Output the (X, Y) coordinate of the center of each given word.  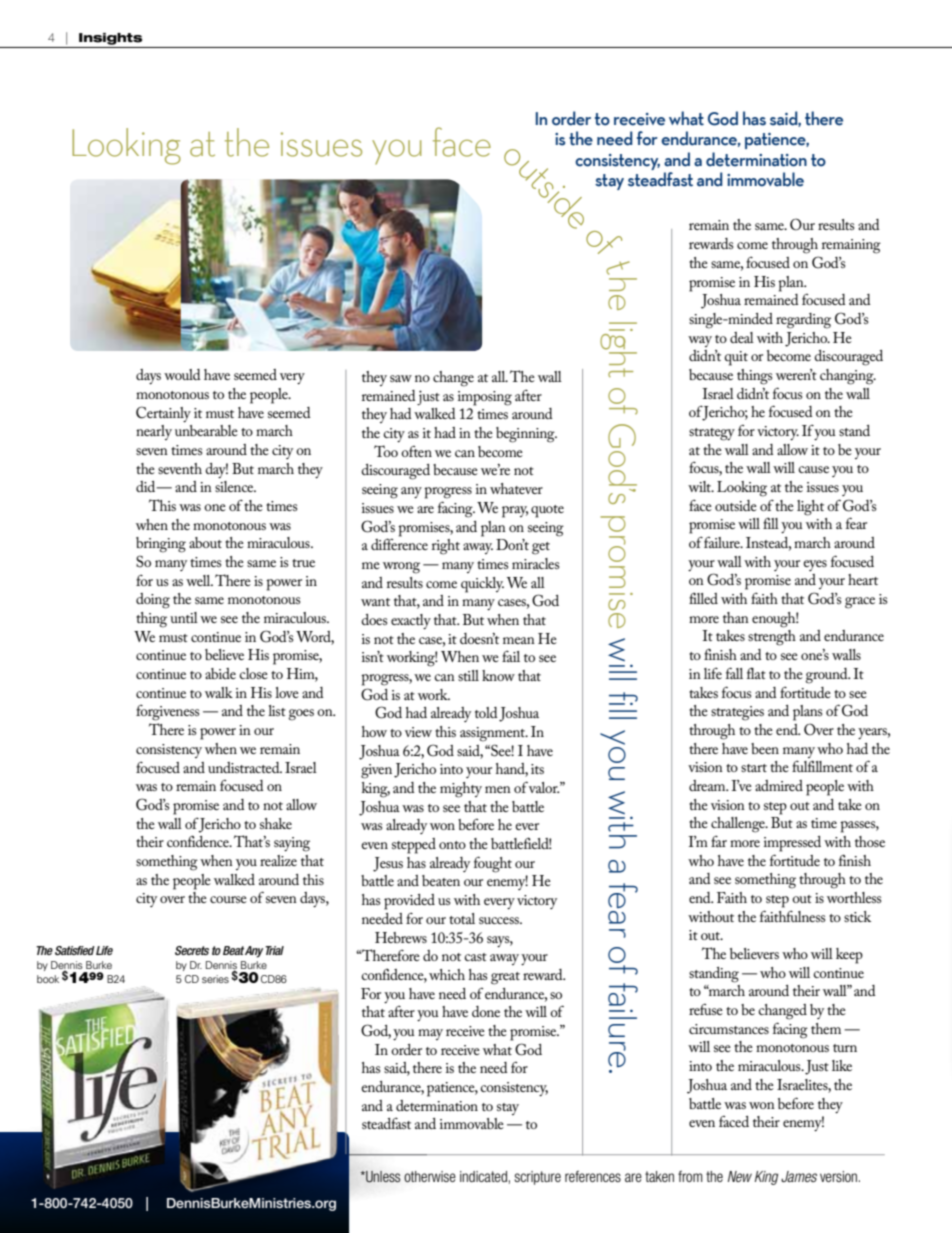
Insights (110, 39)
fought (493, 864)
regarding (803, 321)
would (182, 374)
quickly (482, 585)
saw (401, 378)
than (736, 617)
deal (742, 337)
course (228, 899)
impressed (792, 844)
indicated (483, 1176)
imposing (485, 398)
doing (153, 601)
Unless (382, 1177)
